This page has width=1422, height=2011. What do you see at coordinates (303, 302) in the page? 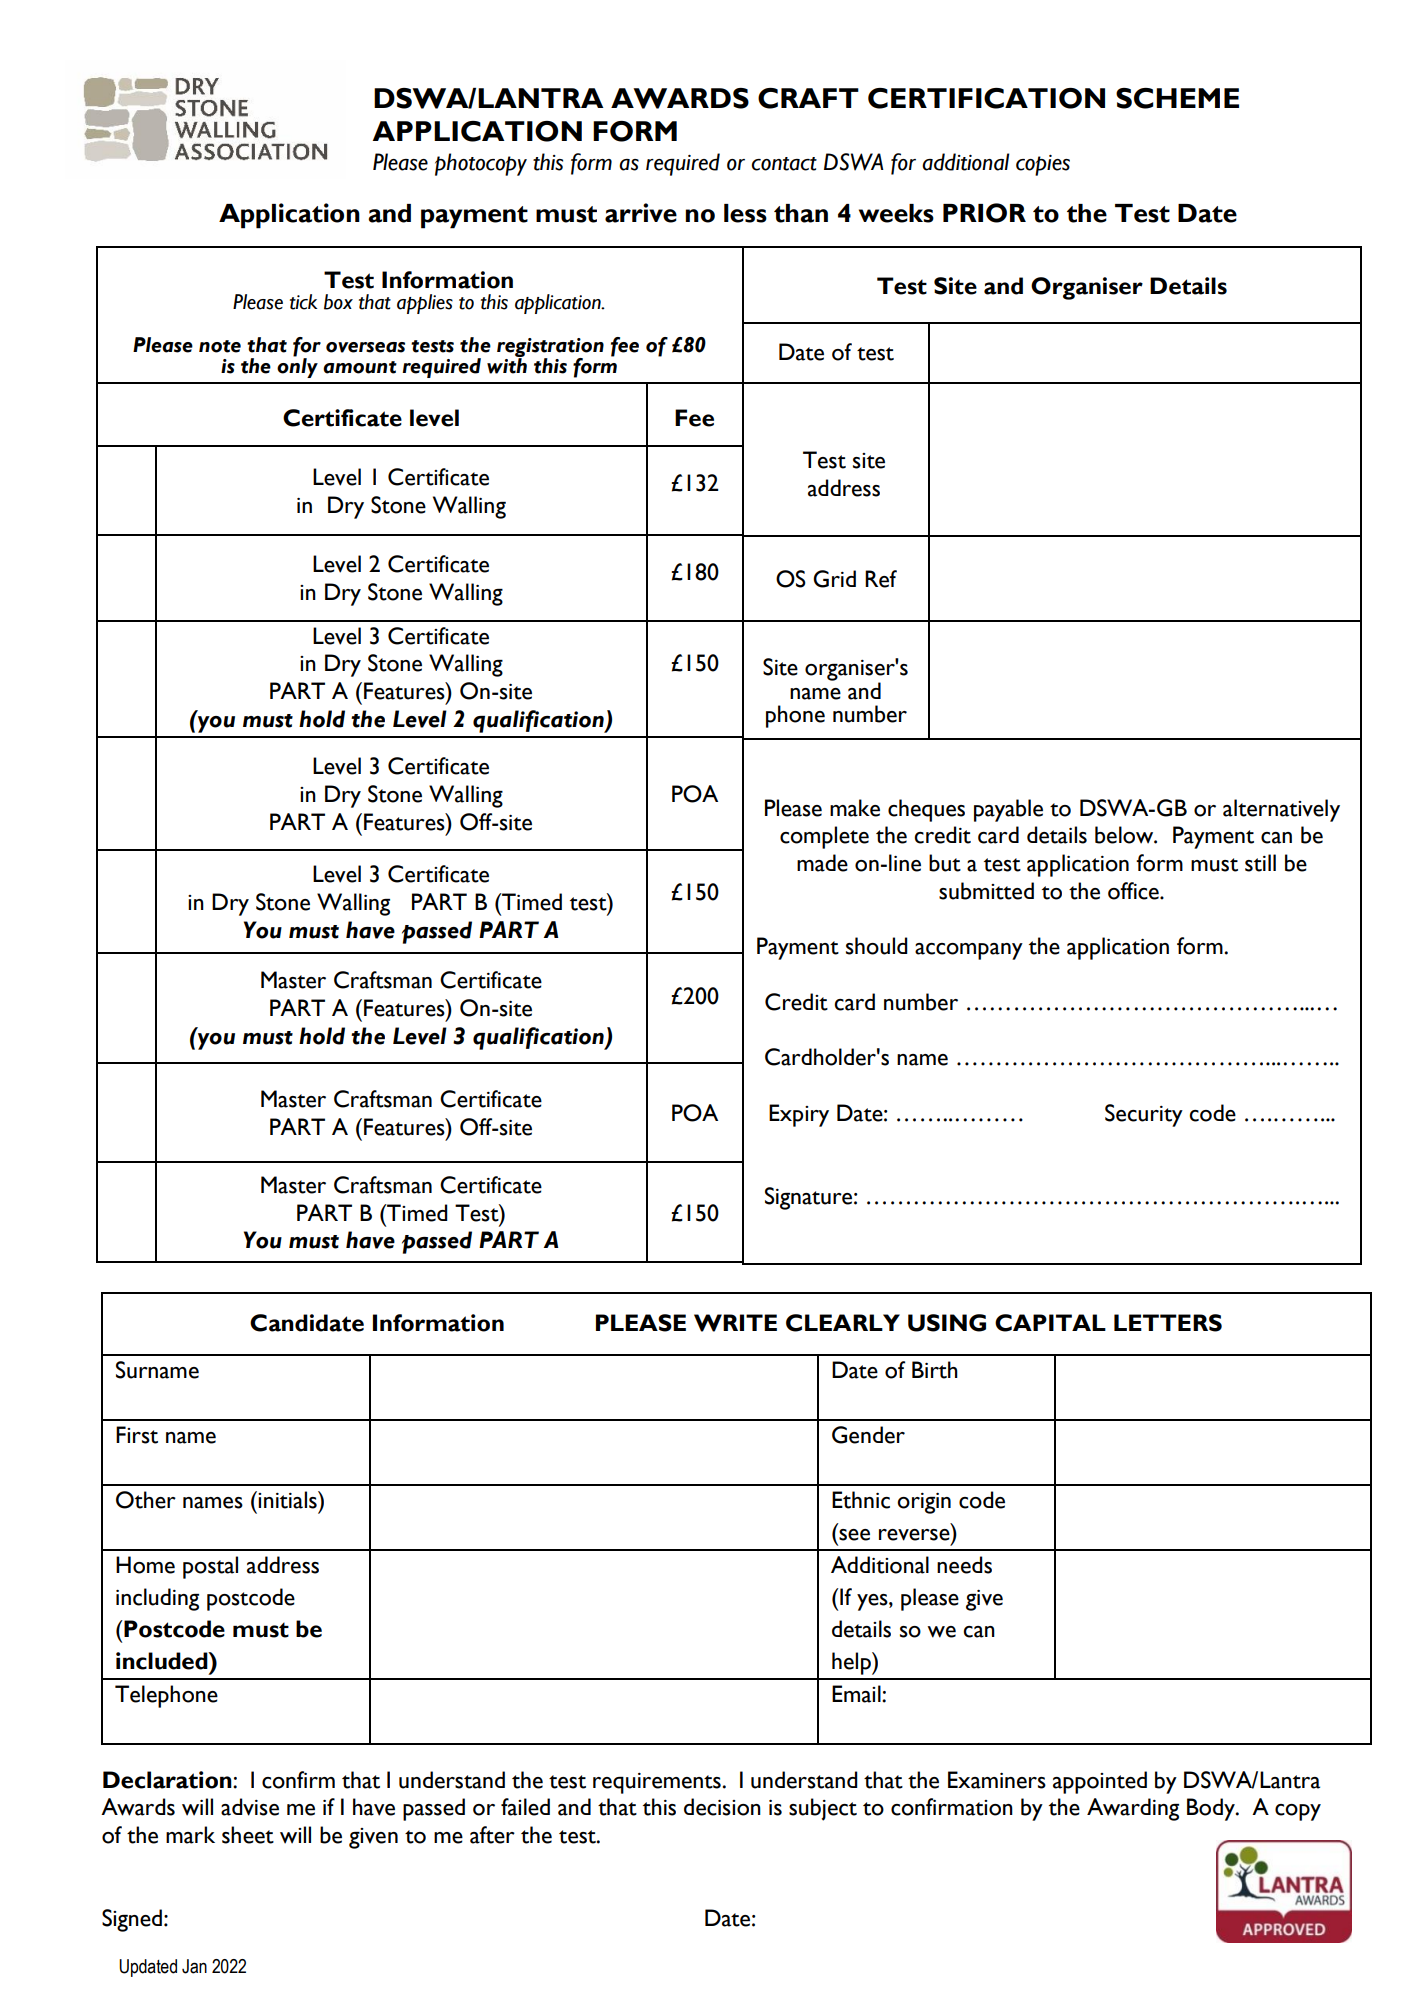
I see `tick` at bounding box center [303, 302].
